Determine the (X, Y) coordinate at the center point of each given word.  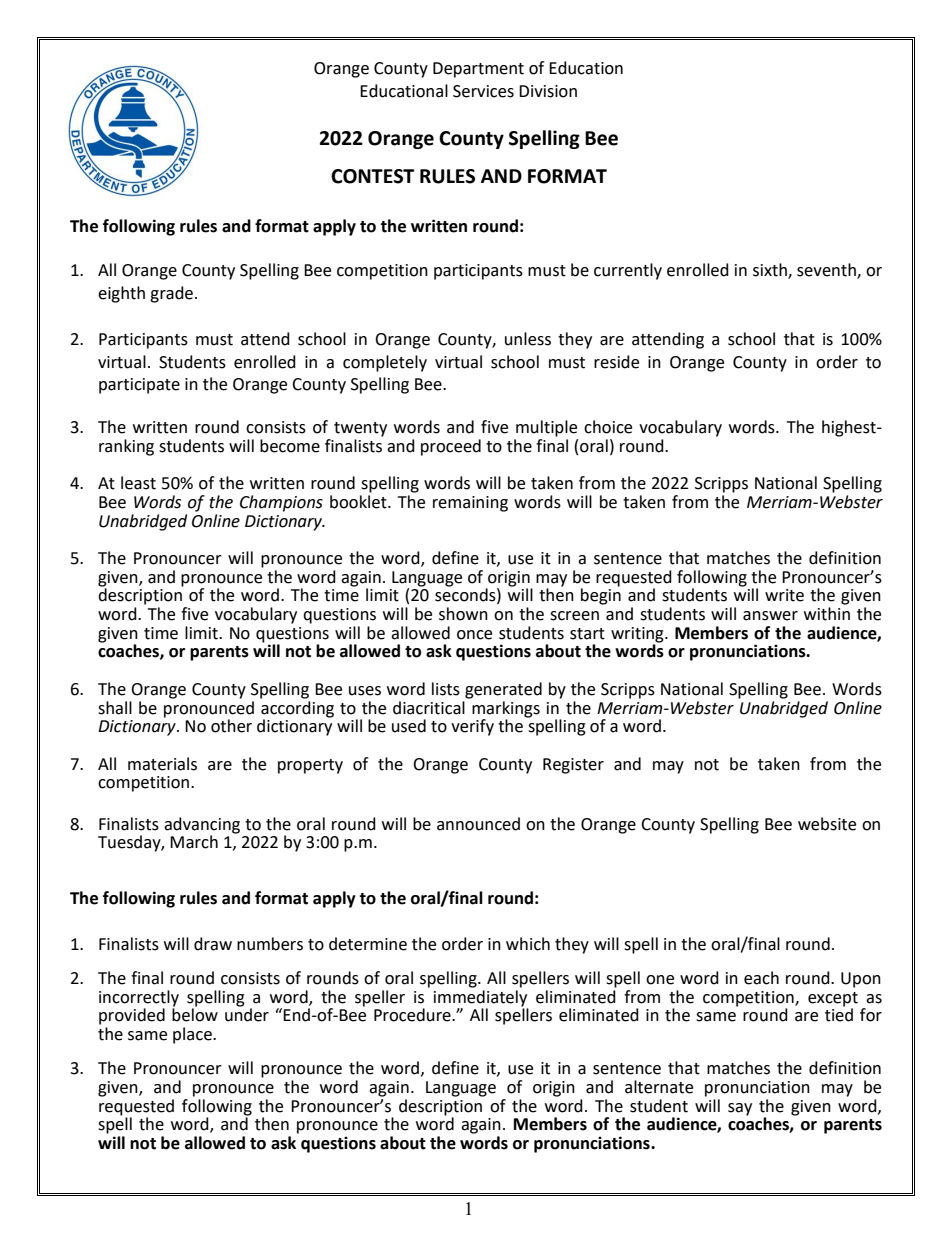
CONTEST (372, 176)
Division (548, 91)
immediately (480, 997)
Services (483, 91)
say (740, 1109)
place (193, 1035)
